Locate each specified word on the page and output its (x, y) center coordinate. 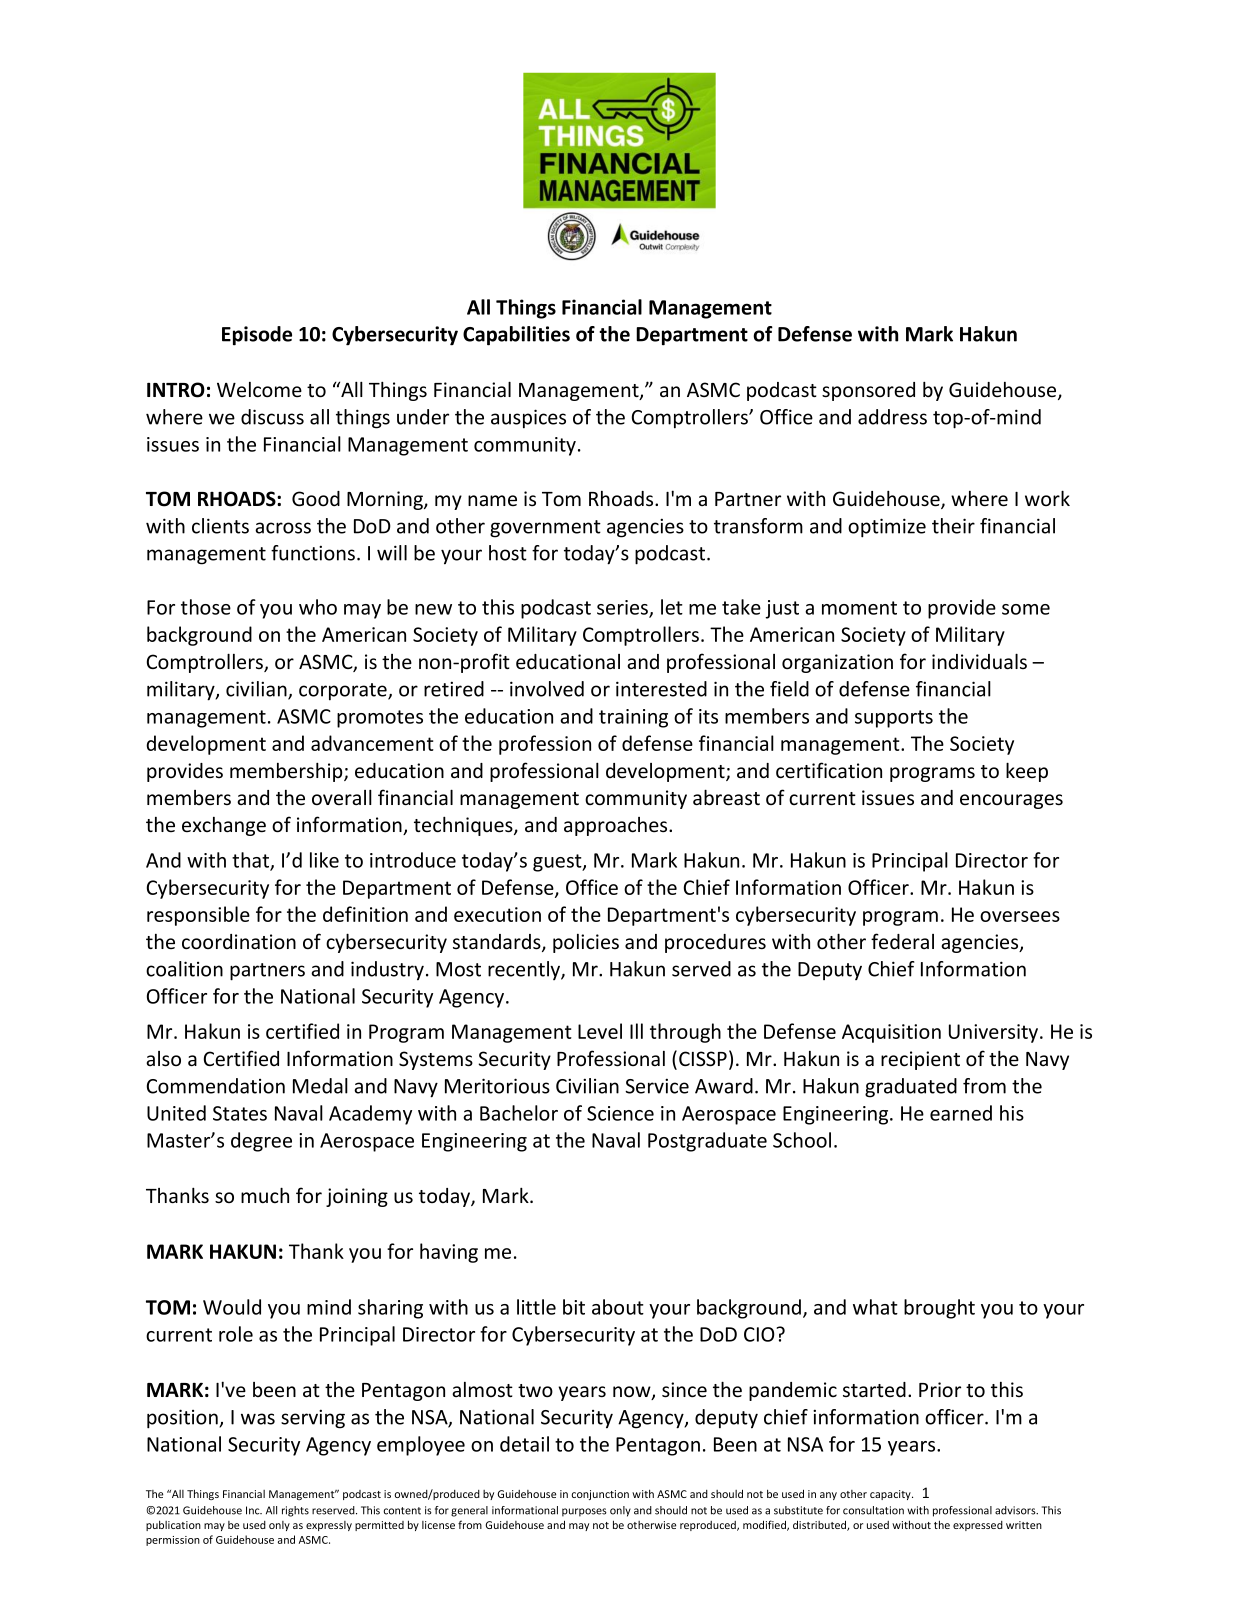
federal (902, 941)
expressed (978, 1526)
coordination (239, 942)
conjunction (600, 1495)
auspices (528, 419)
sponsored (868, 391)
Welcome (259, 390)
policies (586, 943)
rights (295, 1511)
